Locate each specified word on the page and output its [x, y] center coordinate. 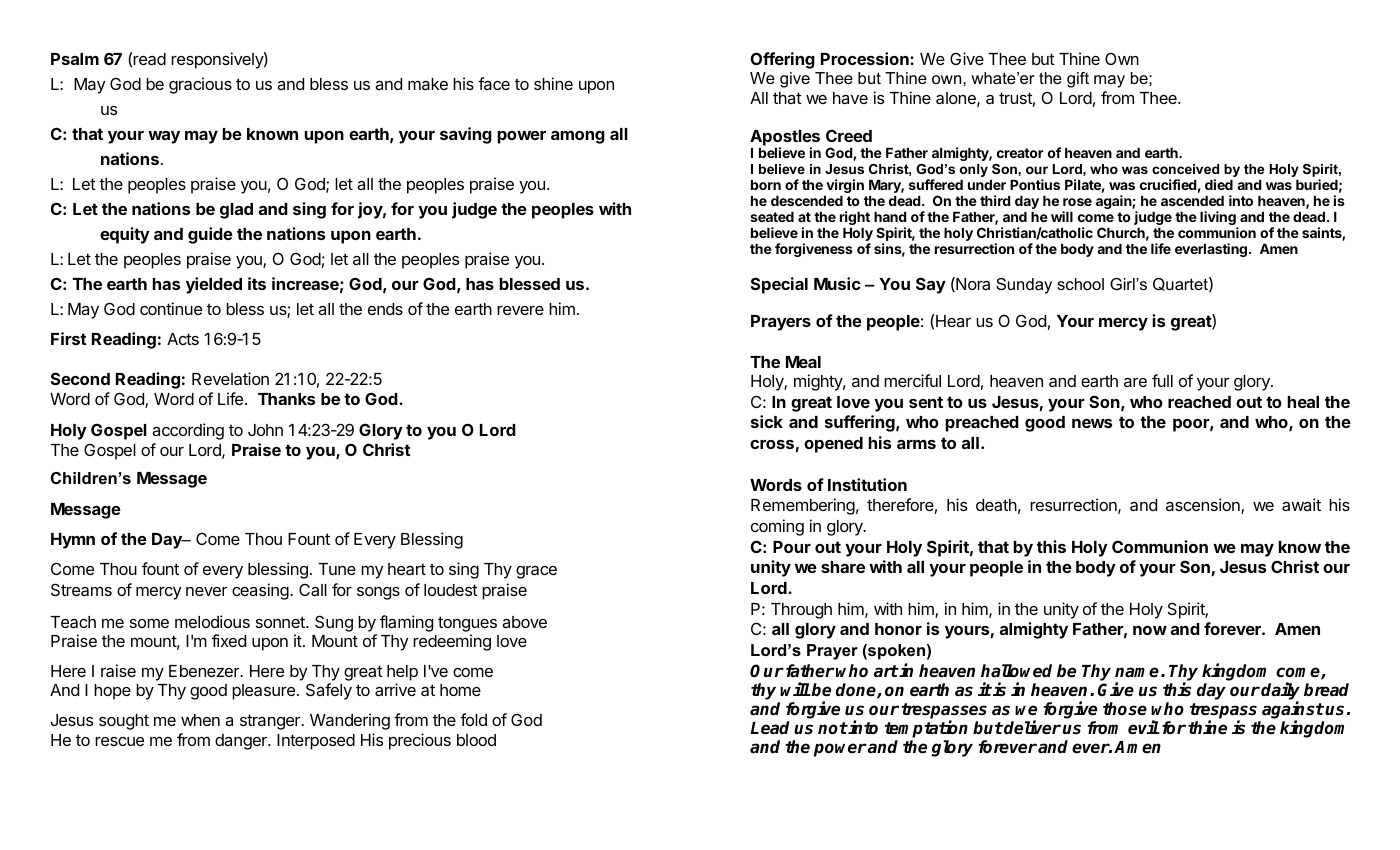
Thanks [286, 399]
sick [767, 421]
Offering [783, 60]
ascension [1204, 506]
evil [1144, 727]
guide [210, 235]
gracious [200, 85]
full [1162, 380]
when [200, 720]
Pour [792, 547]
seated [772, 217]
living [1219, 219]
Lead [770, 728]
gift [1078, 80]
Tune [337, 569]
